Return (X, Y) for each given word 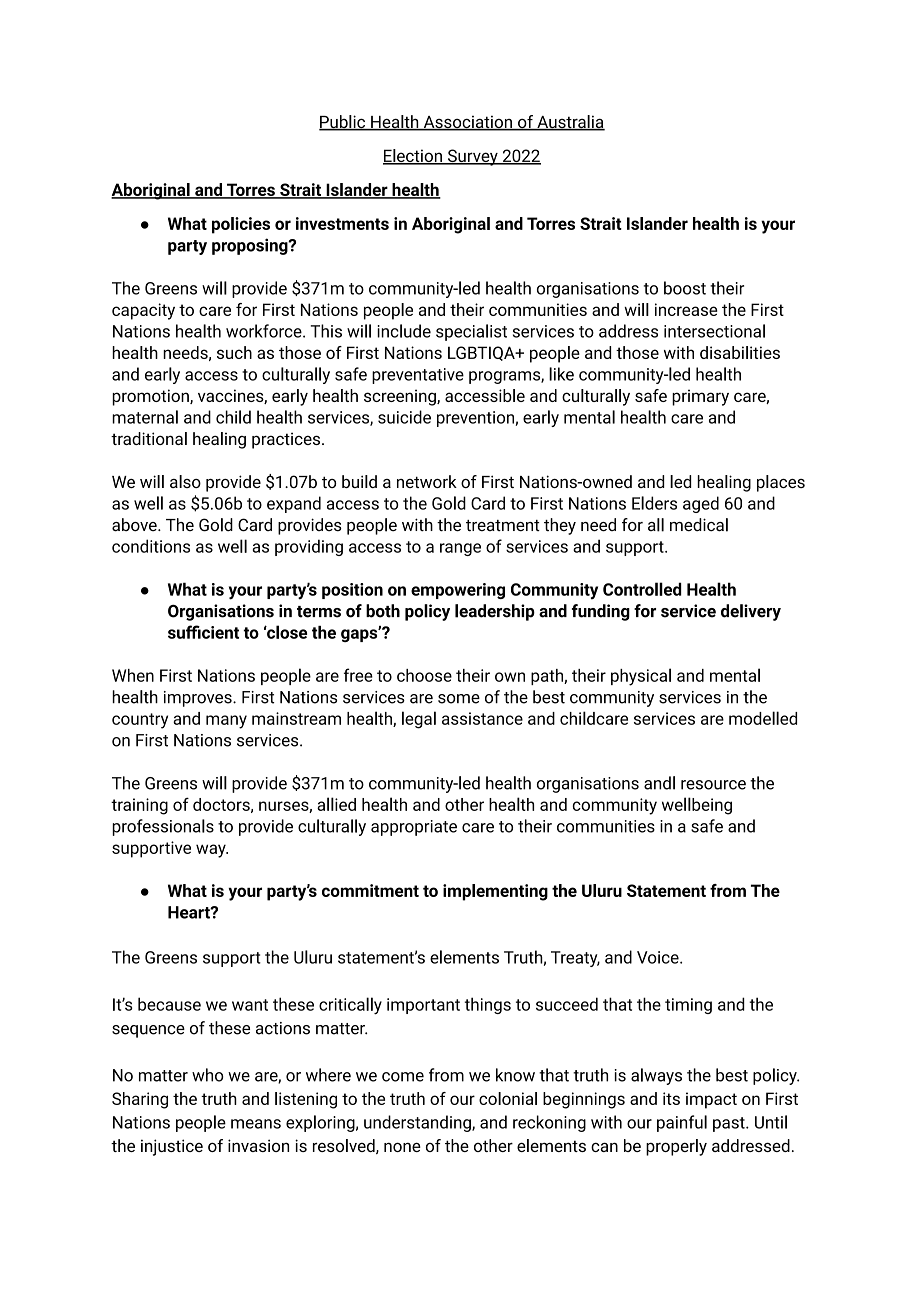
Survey (473, 157)
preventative (418, 376)
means (256, 1124)
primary (700, 397)
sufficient (203, 632)
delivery (751, 612)
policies (241, 225)
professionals (163, 827)
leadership (495, 612)
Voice (659, 957)
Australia (570, 123)
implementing (495, 892)
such (234, 352)
